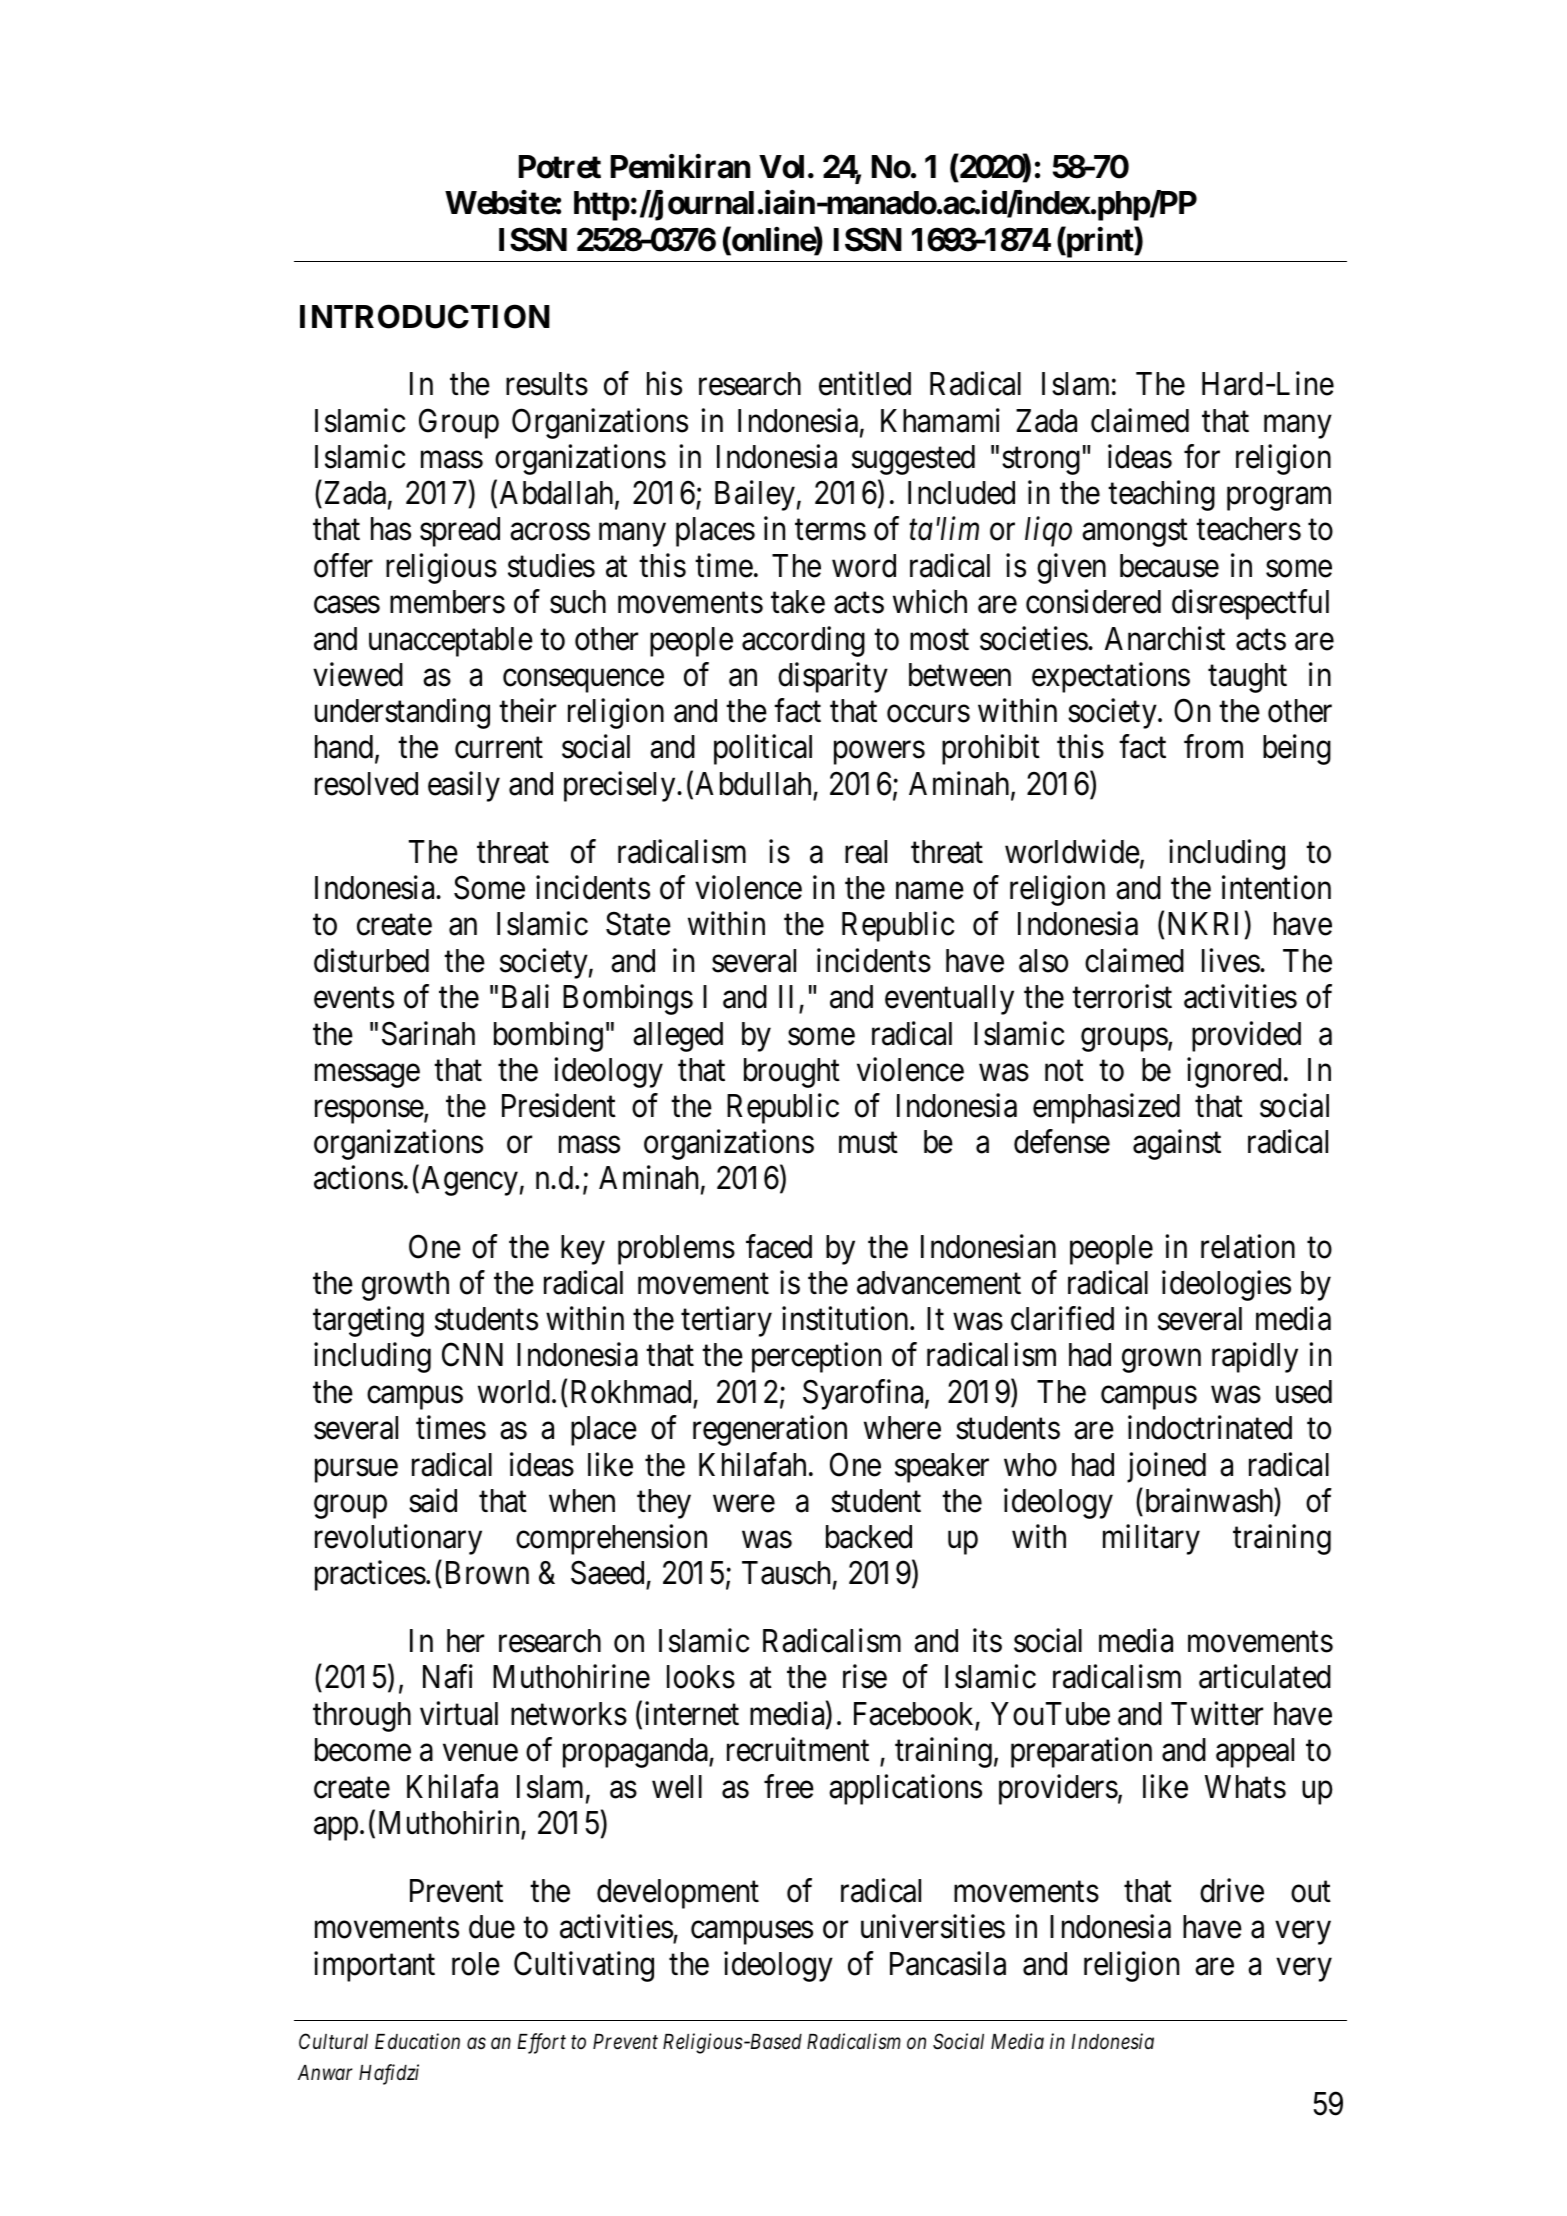  I want to click on entitled, so click(865, 384).
